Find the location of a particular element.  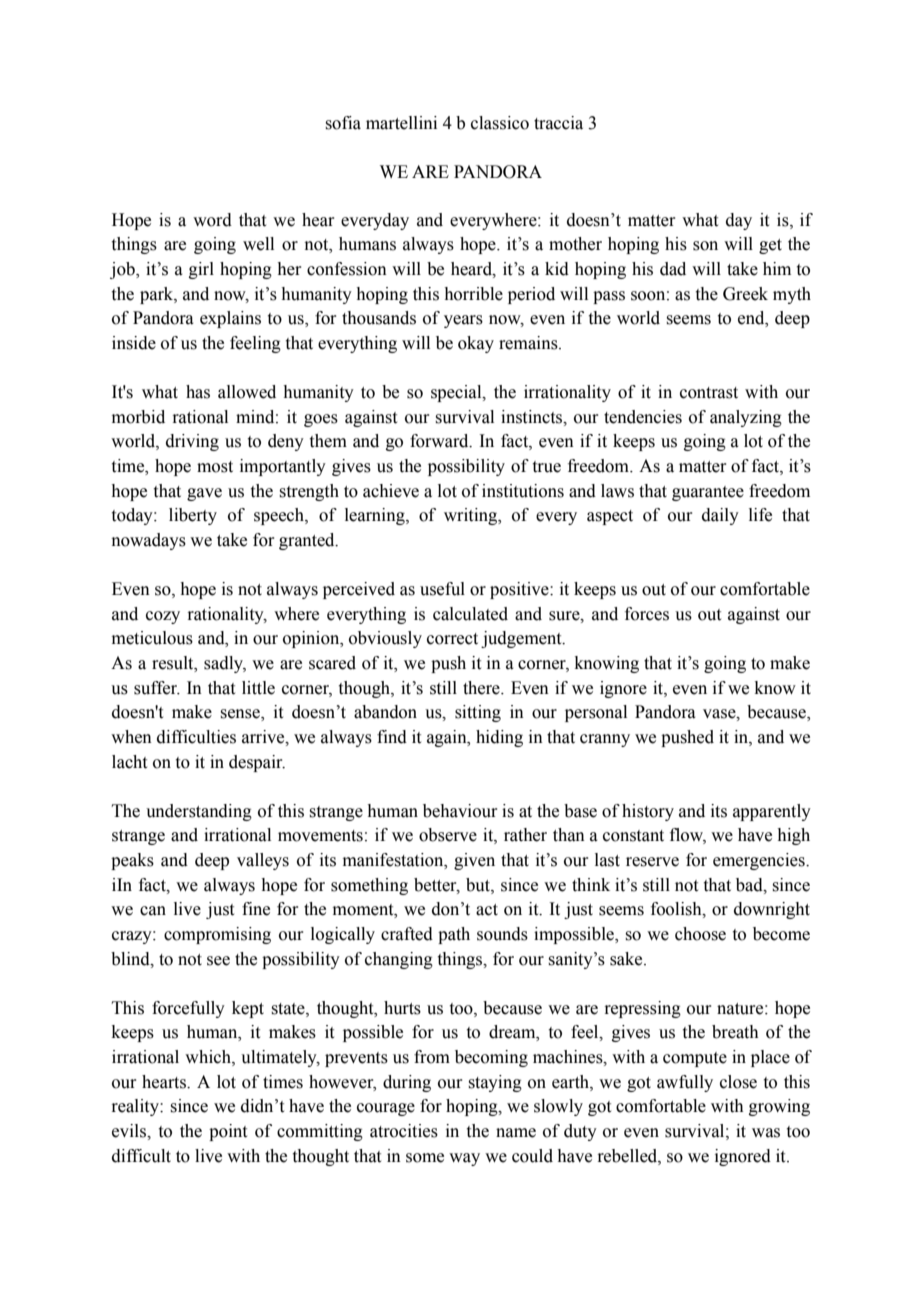

contrast is located at coordinates (709, 393).
